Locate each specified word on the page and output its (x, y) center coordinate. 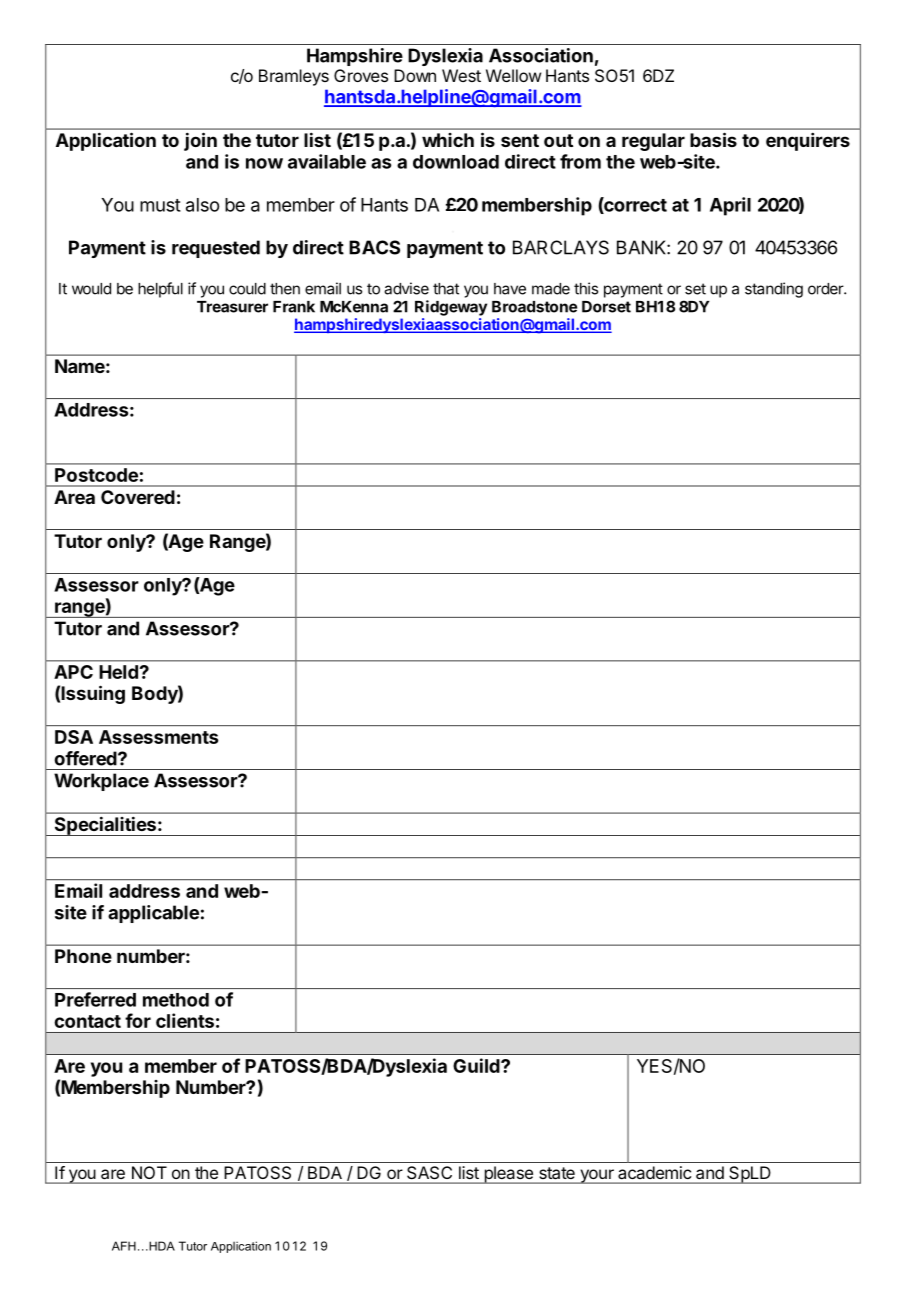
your (597, 1176)
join (200, 141)
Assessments (159, 737)
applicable (153, 914)
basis (713, 139)
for (138, 1020)
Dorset (606, 307)
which (448, 140)
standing (774, 290)
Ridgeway (451, 308)
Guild (477, 1065)
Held (118, 672)
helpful (160, 290)
